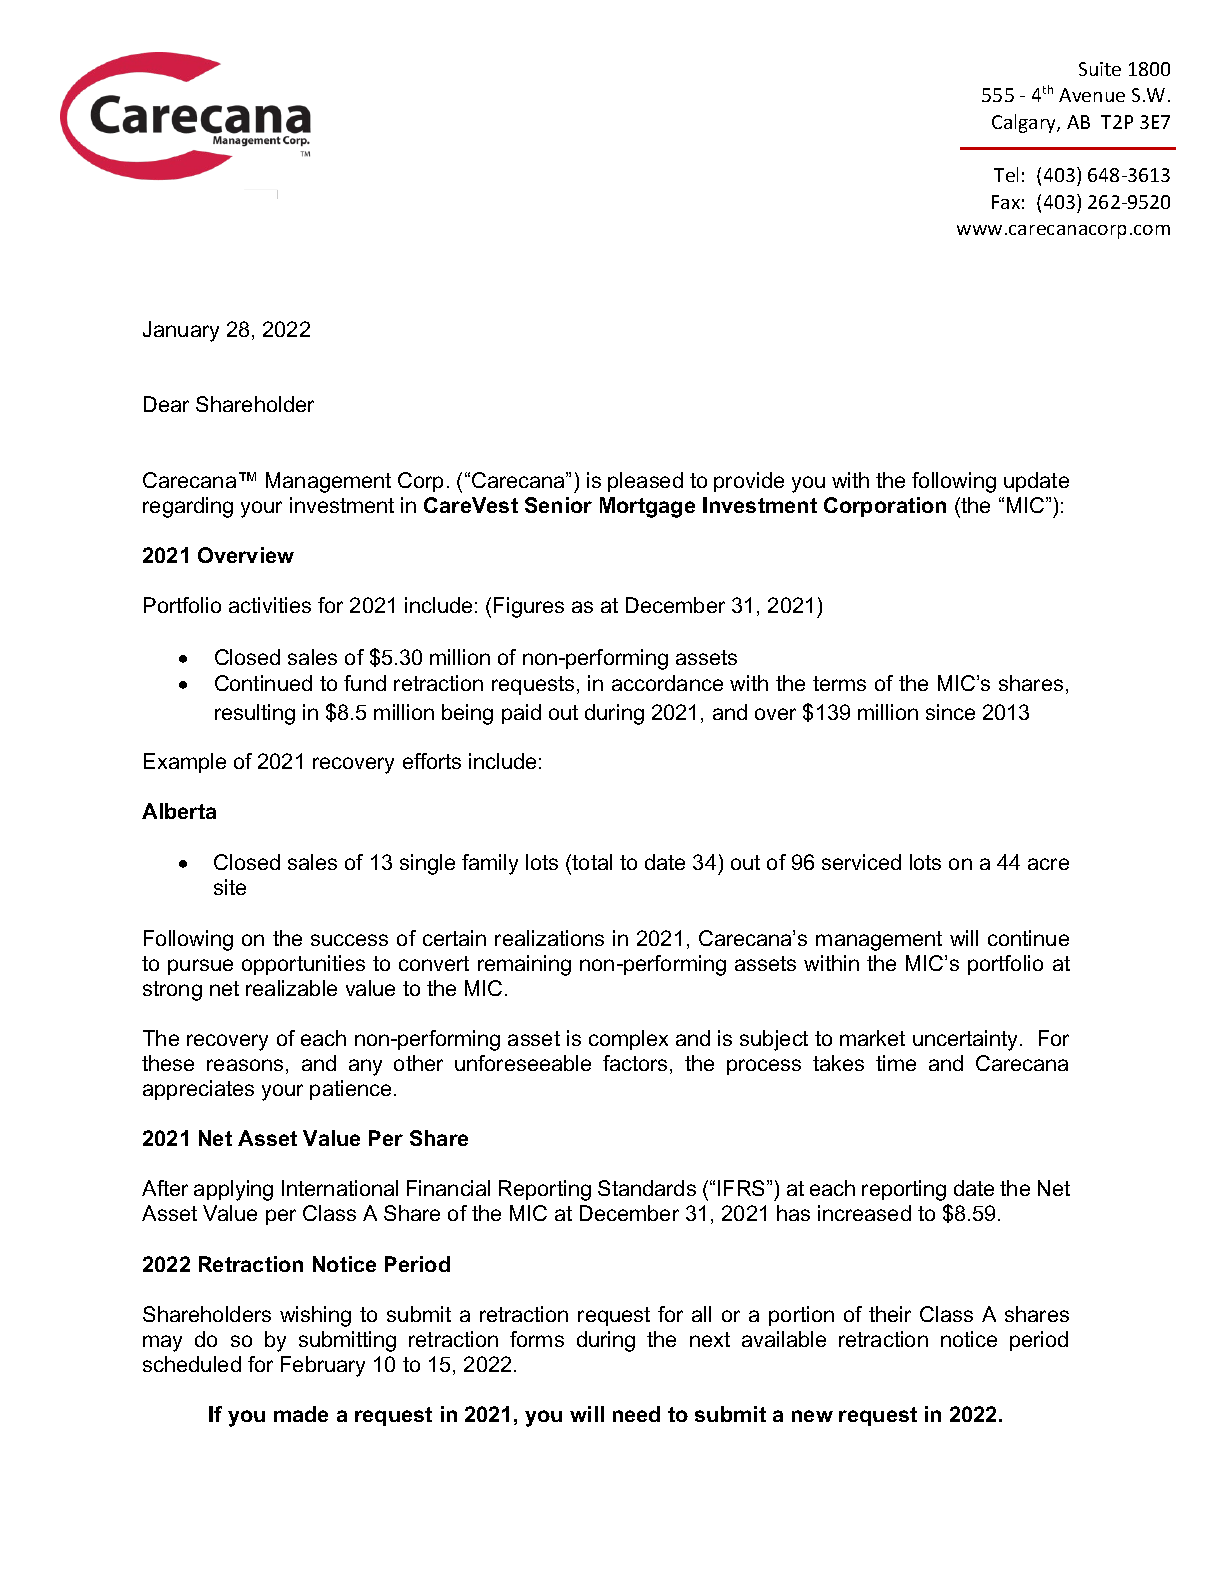  Describe the element at coordinates (1006, 174) in the document. I see `Tel` at that location.
